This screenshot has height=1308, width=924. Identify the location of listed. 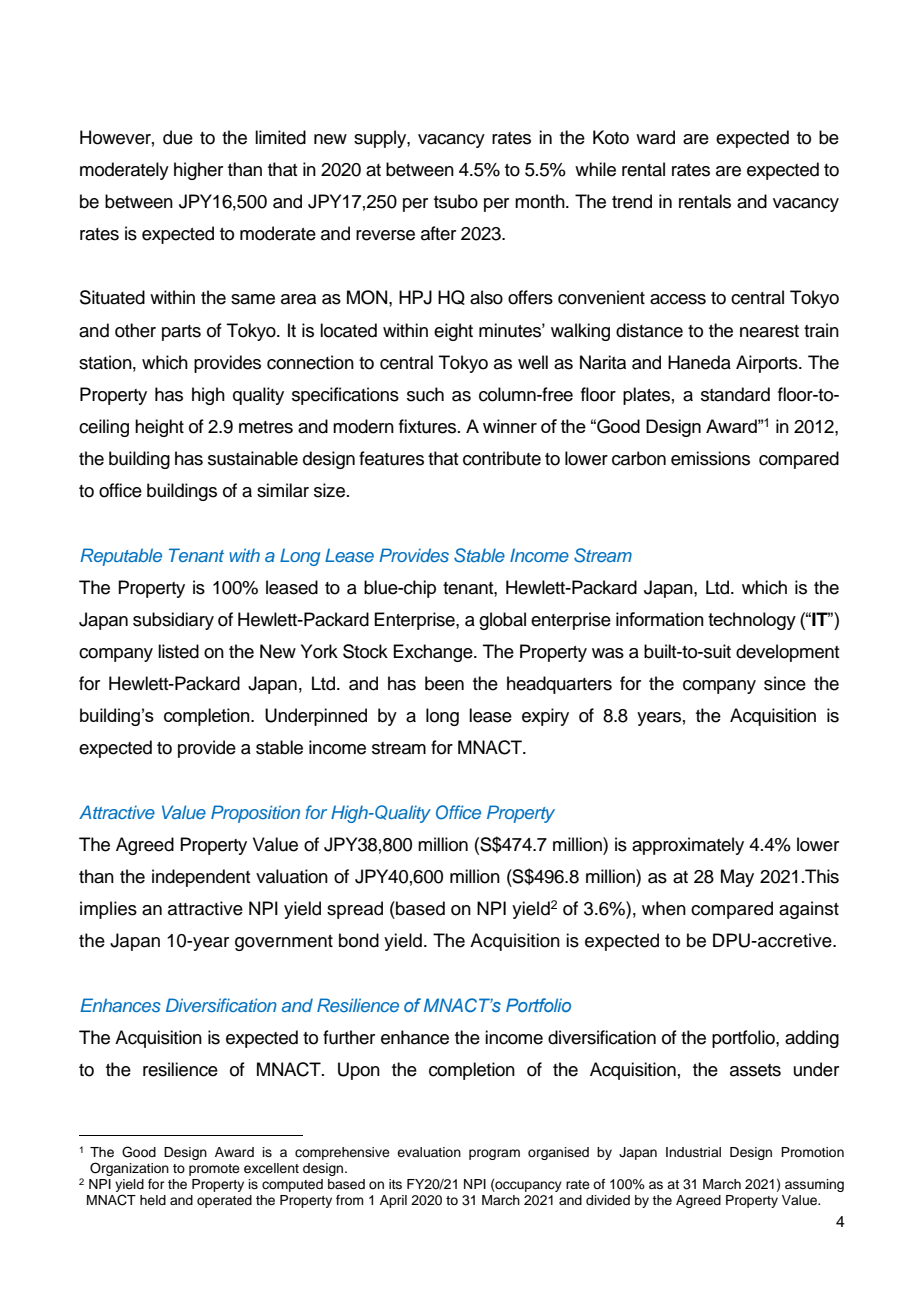
(178, 651).
